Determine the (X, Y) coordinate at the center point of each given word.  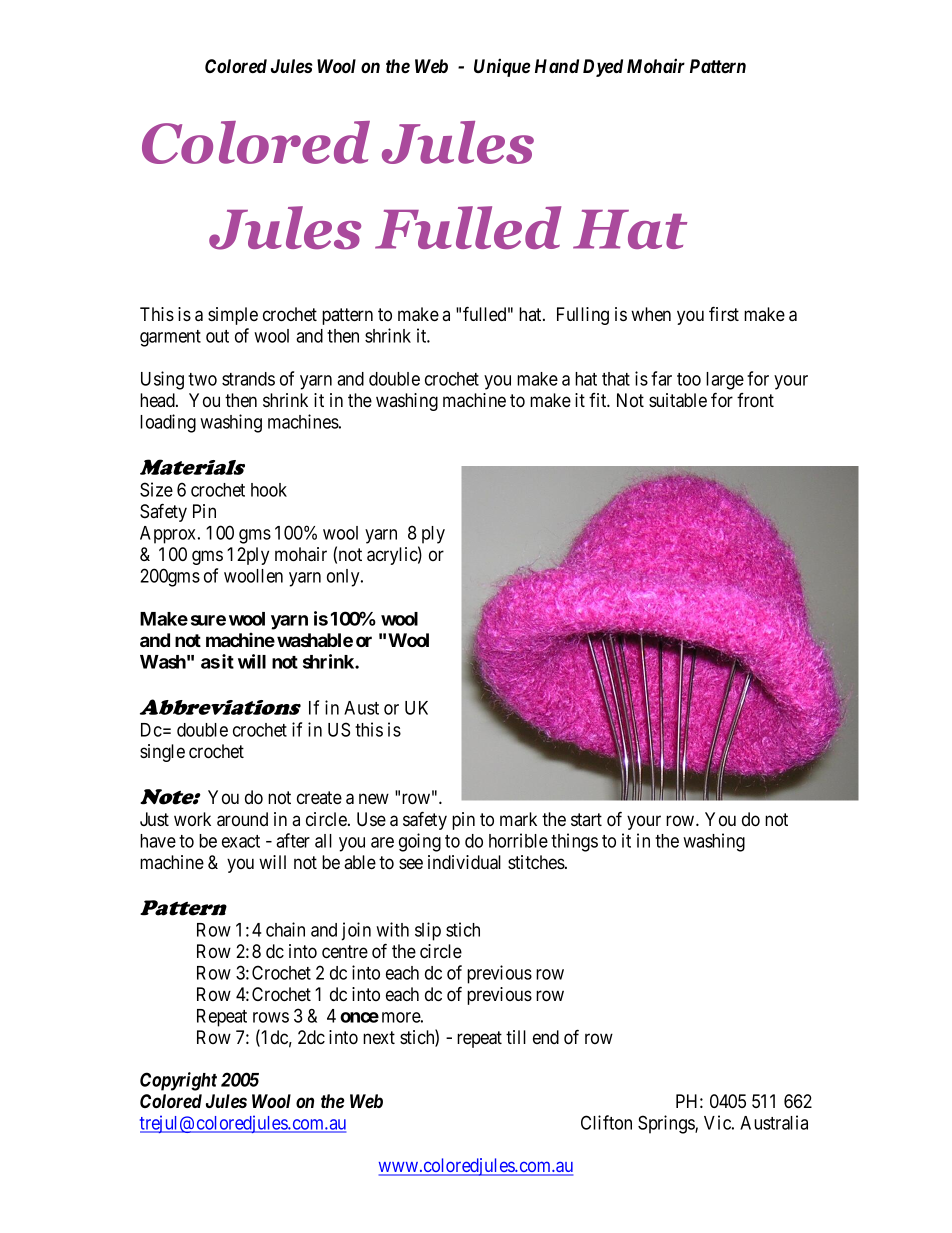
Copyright (178, 1081)
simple (233, 316)
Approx (169, 535)
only (344, 578)
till (516, 1037)
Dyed (603, 68)
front (755, 400)
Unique (502, 67)
